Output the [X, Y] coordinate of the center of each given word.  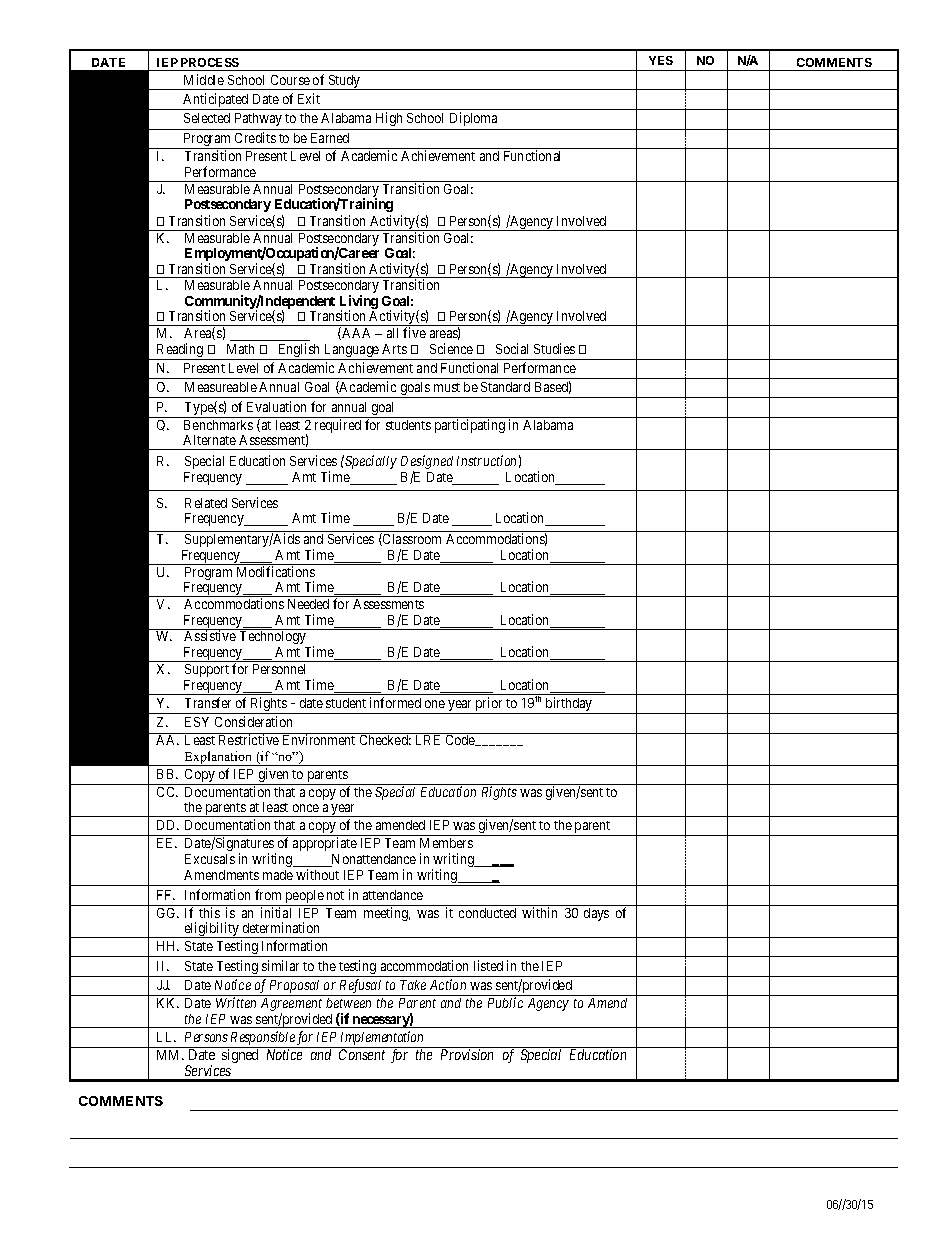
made [278, 875]
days [596, 914]
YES [661, 60]
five [414, 332]
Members [446, 843]
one [435, 704]
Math [240, 349]
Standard [505, 387]
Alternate [209, 440]
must [447, 387]
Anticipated [216, 101]
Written [236, 1002]
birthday [569, 705]
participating [470, 426]
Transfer [208, 702]
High [389, 119]
